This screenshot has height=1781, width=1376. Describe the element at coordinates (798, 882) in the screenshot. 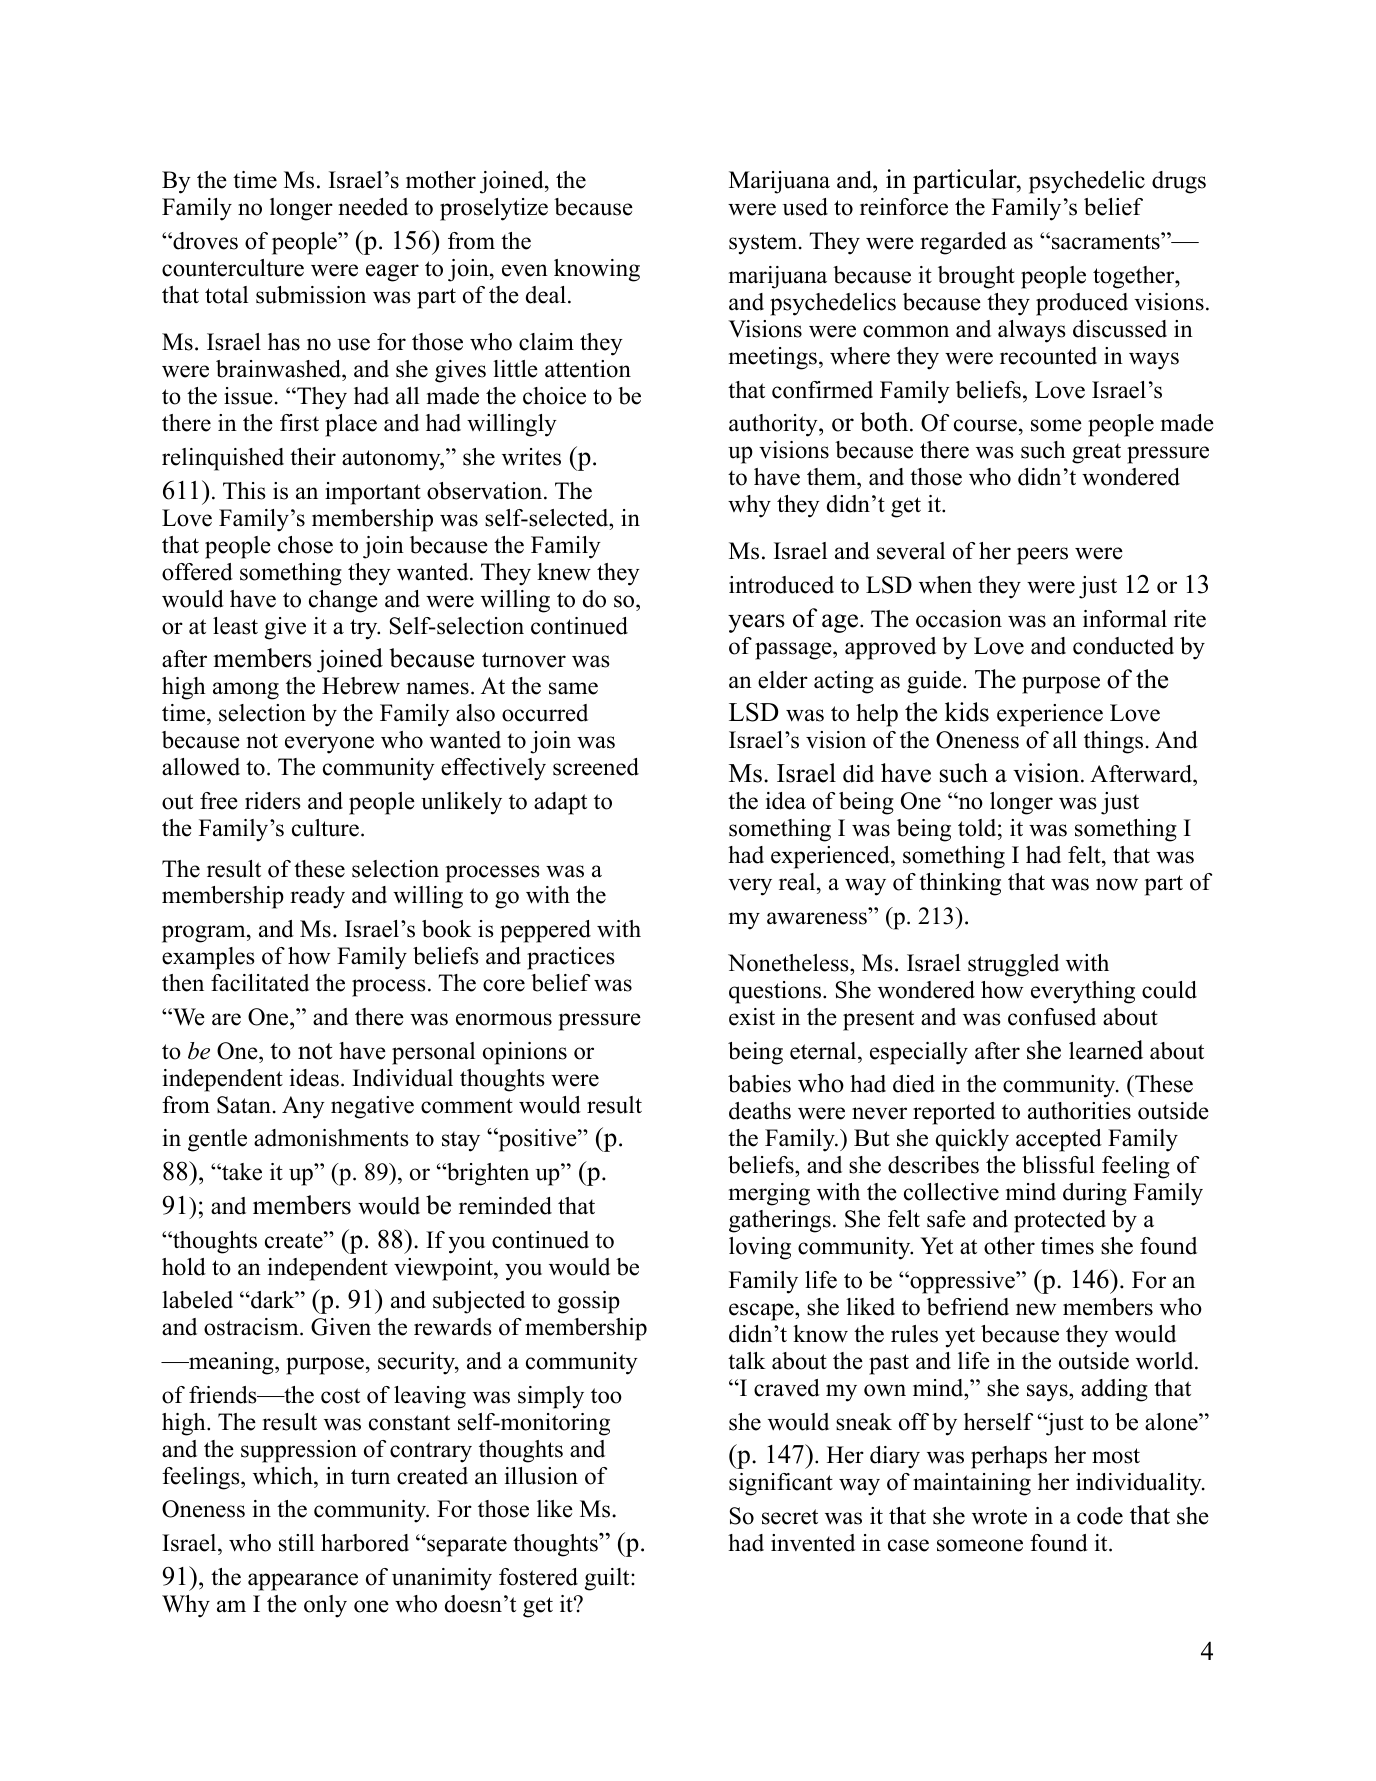

I see `real` at that location.
